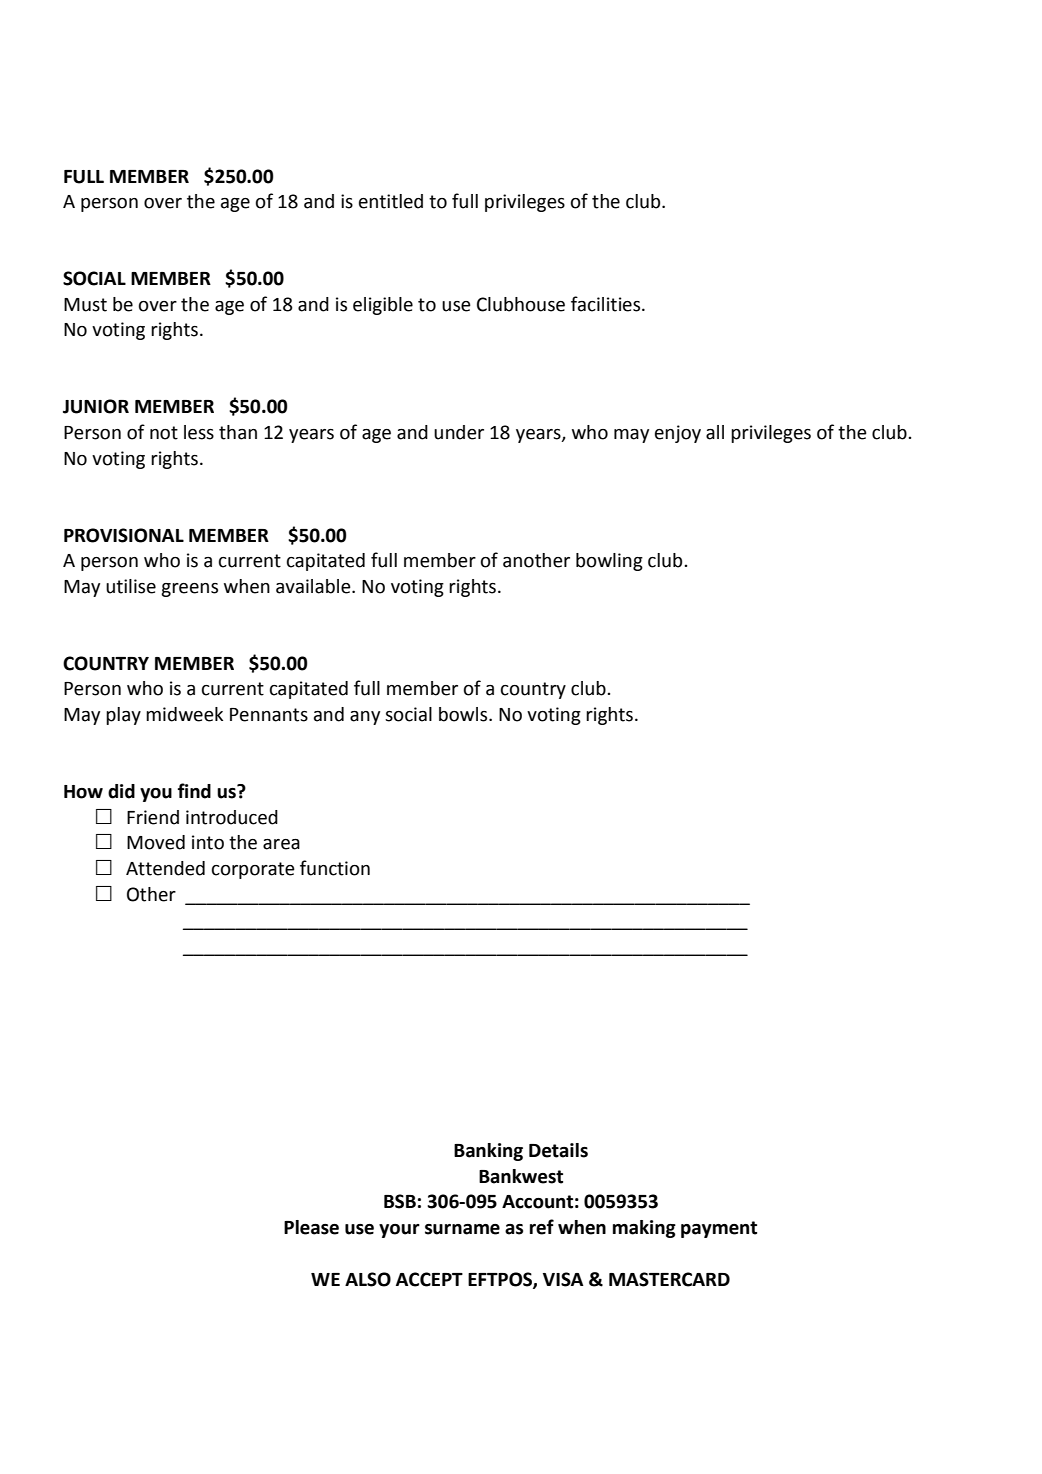 This screenshot has height=1474, width=1042. Describe the element at coordinates (464, 714) in the screenshot. I see `bowls` at that location.
